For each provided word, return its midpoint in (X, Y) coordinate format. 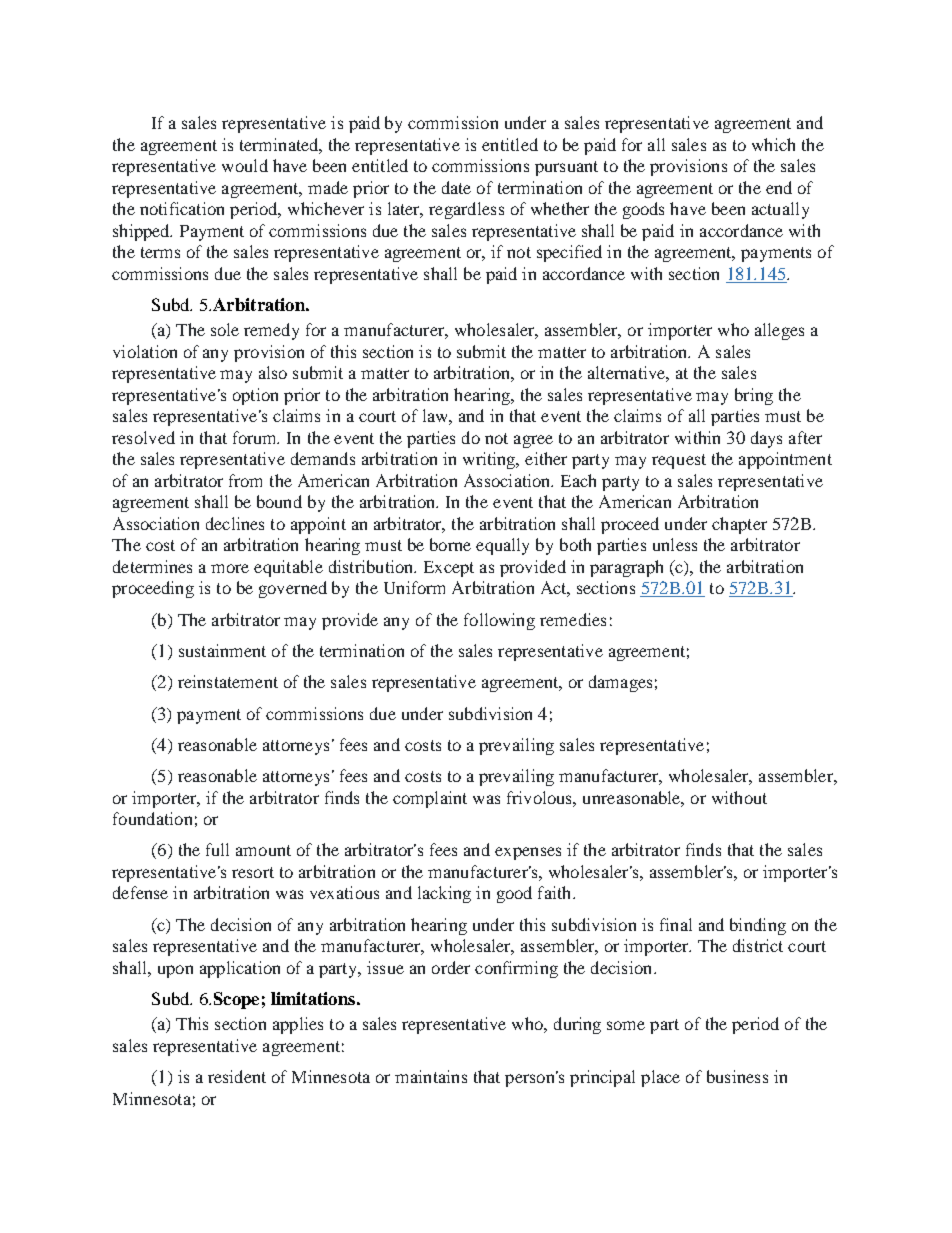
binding (758, 926)
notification (182, 208)
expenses (528, 853)
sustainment (222, 650)
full (217, 849)
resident (237, 1076)
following (499, 621)
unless (675, 544)
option (255, 396)
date (456, 187)
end (779, 187)
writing (490, 460)
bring (754, 396)
